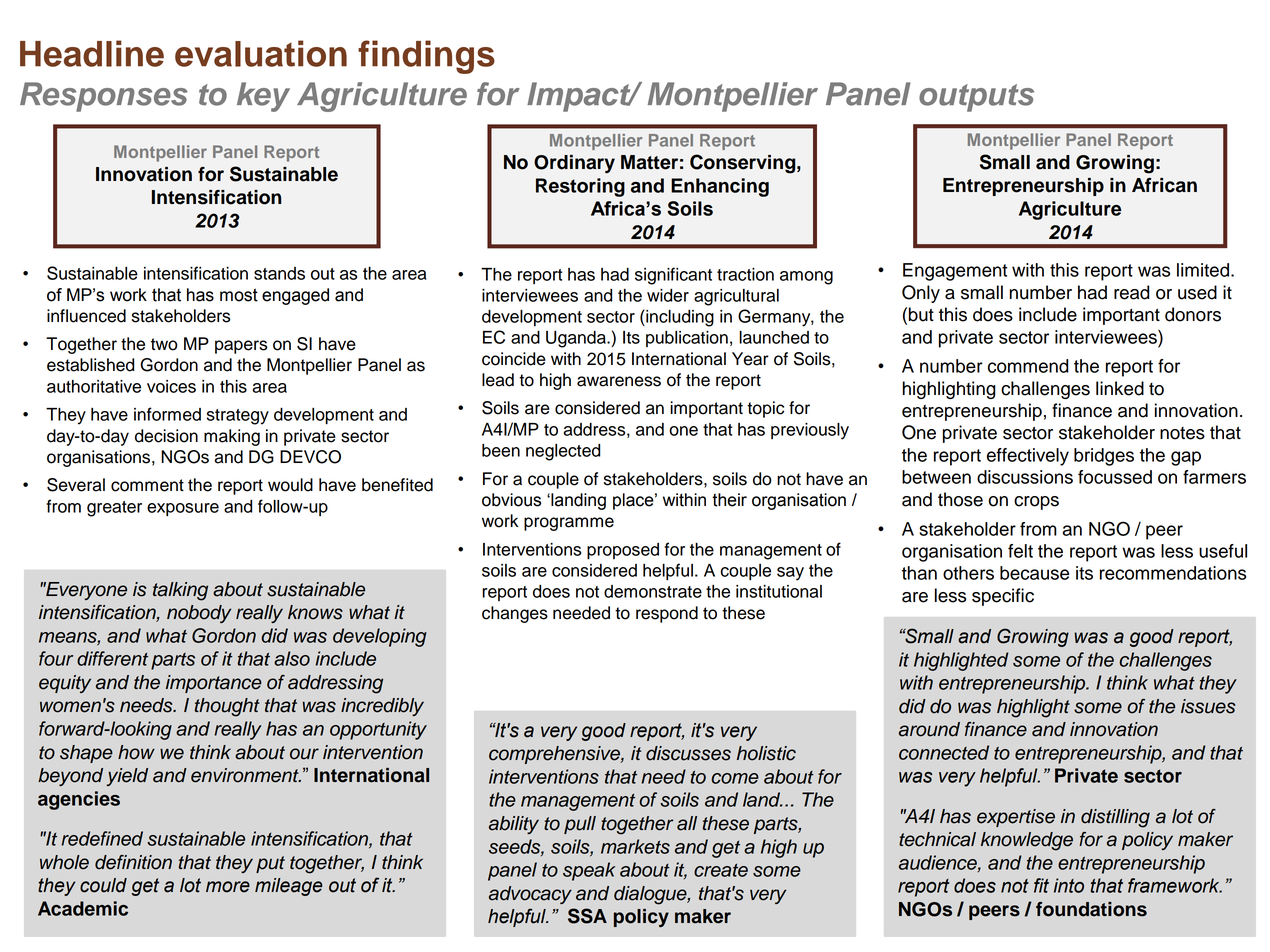 The height and width of the image is (952, 1270). I want to click on respond, so click(667, 614).
